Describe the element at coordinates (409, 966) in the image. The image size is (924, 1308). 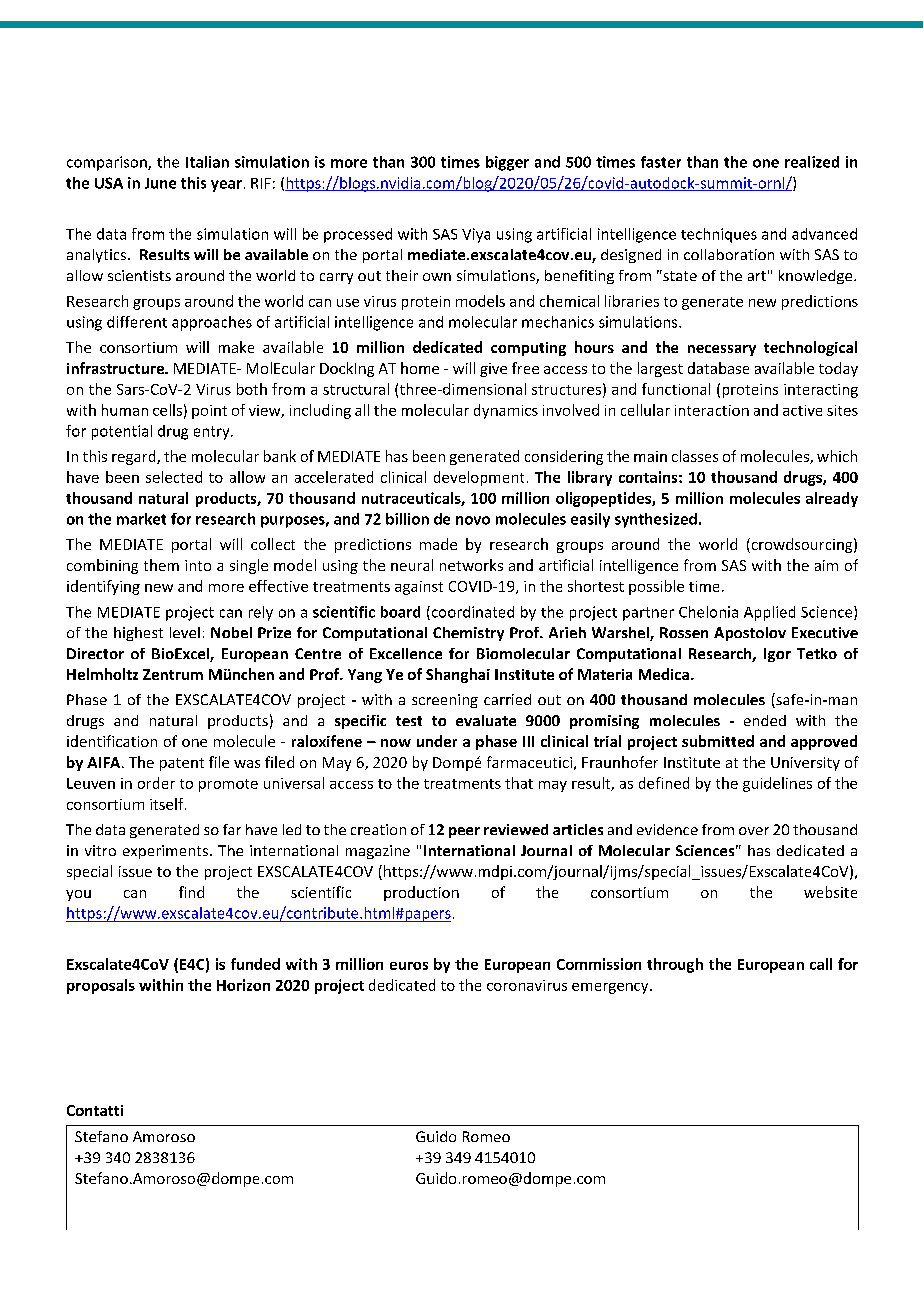
I see `euros` at that location.
